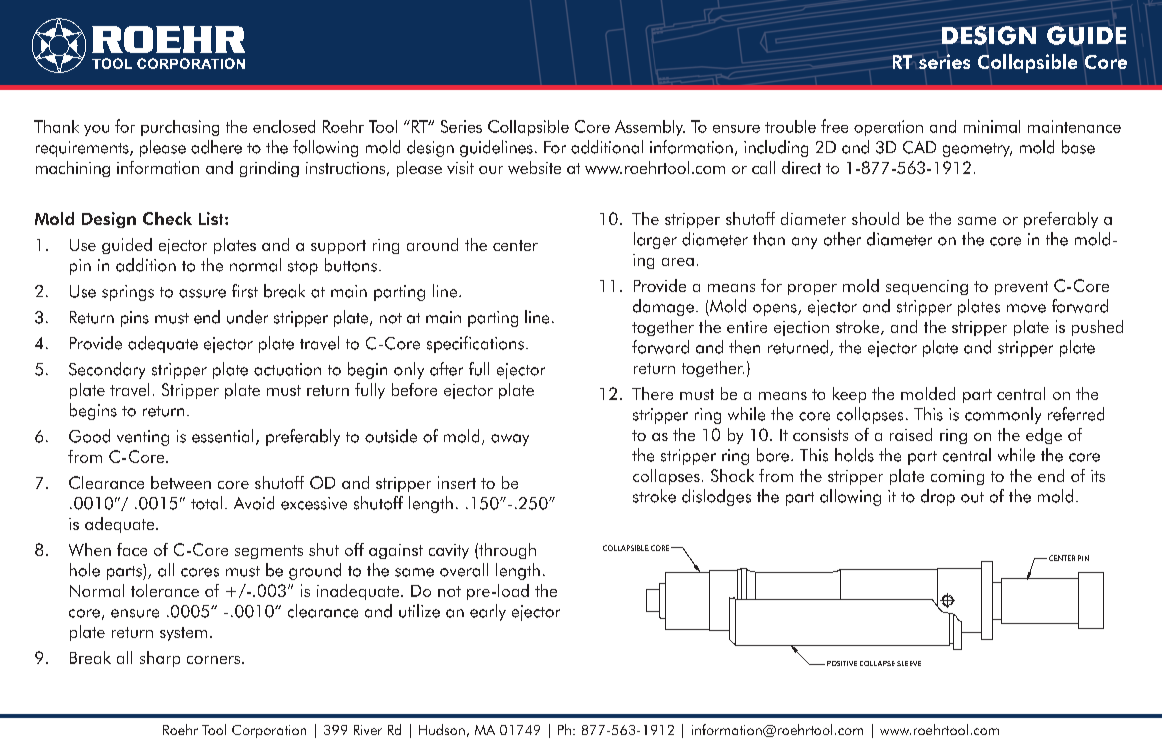  What do you see at coordinates (650, 128) in the screenshot?
I see `Assembly` at bounding box center [650, 128].
